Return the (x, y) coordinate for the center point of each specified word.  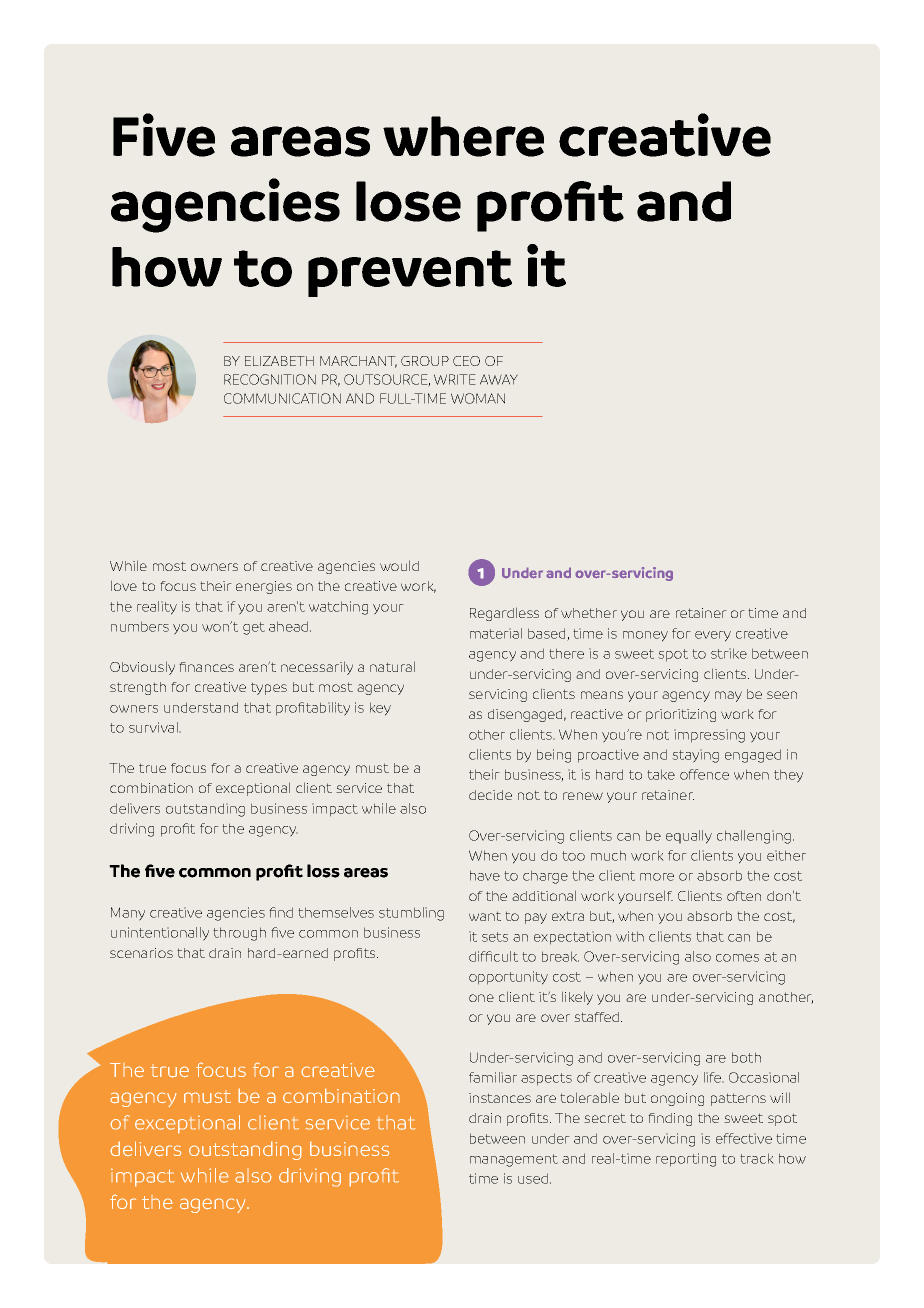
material (496, 633)
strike (729, 653)
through (239, 934)
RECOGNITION (270, 379)
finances (206, 667)
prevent (410, 273)
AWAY (499, 379)
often (744, 896)
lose (408, 201)
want (485, 916)
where (463, 136)
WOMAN (478, 398)
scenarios (141, 953)
